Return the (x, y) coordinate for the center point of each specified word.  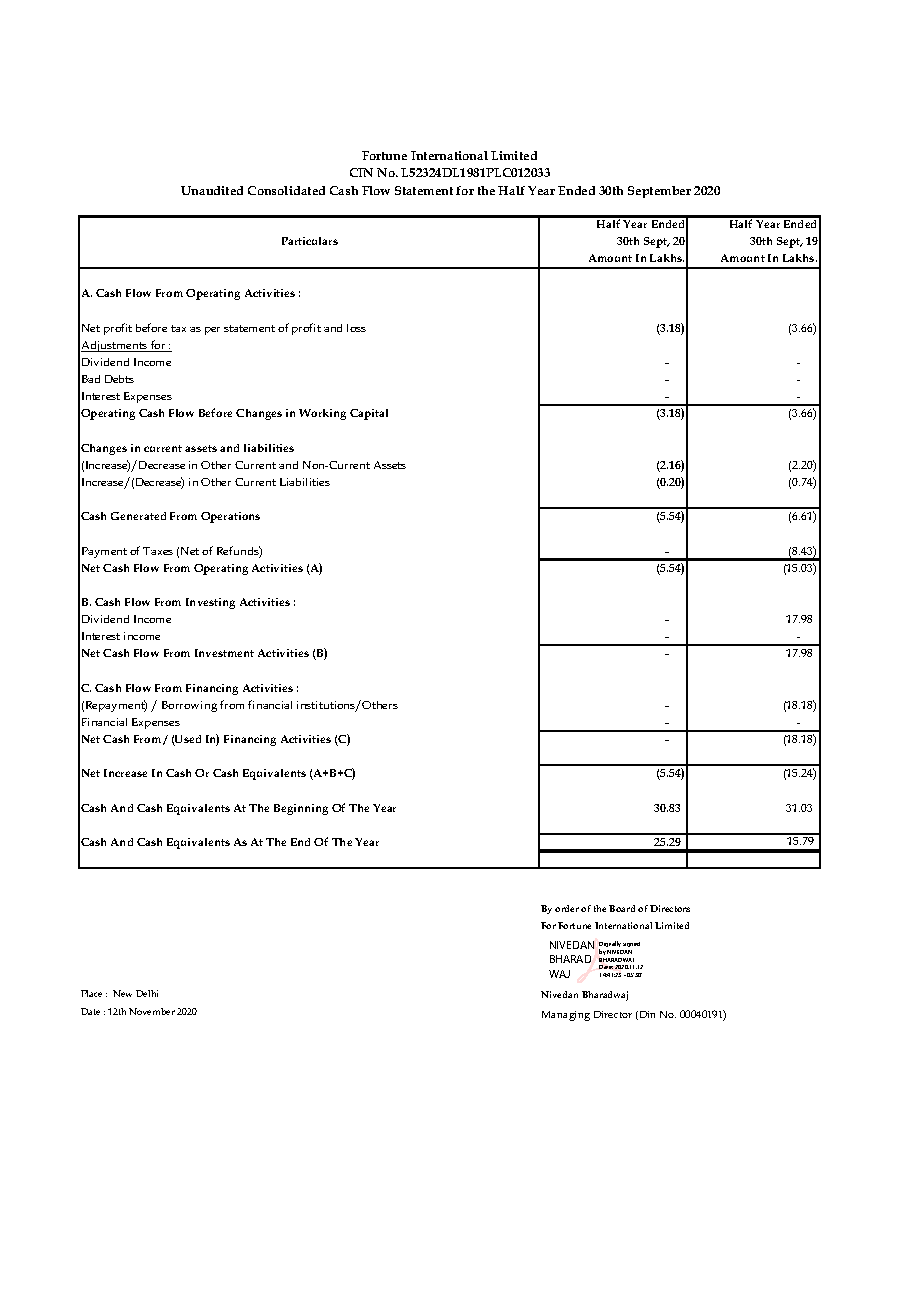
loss (356, 328)
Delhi (147, 993)
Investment (224, 653)
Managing (566, 1016)
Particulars (310, 241)
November (152, 1011)
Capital (369, 414)
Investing (210, 603)
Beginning (301, 809)
